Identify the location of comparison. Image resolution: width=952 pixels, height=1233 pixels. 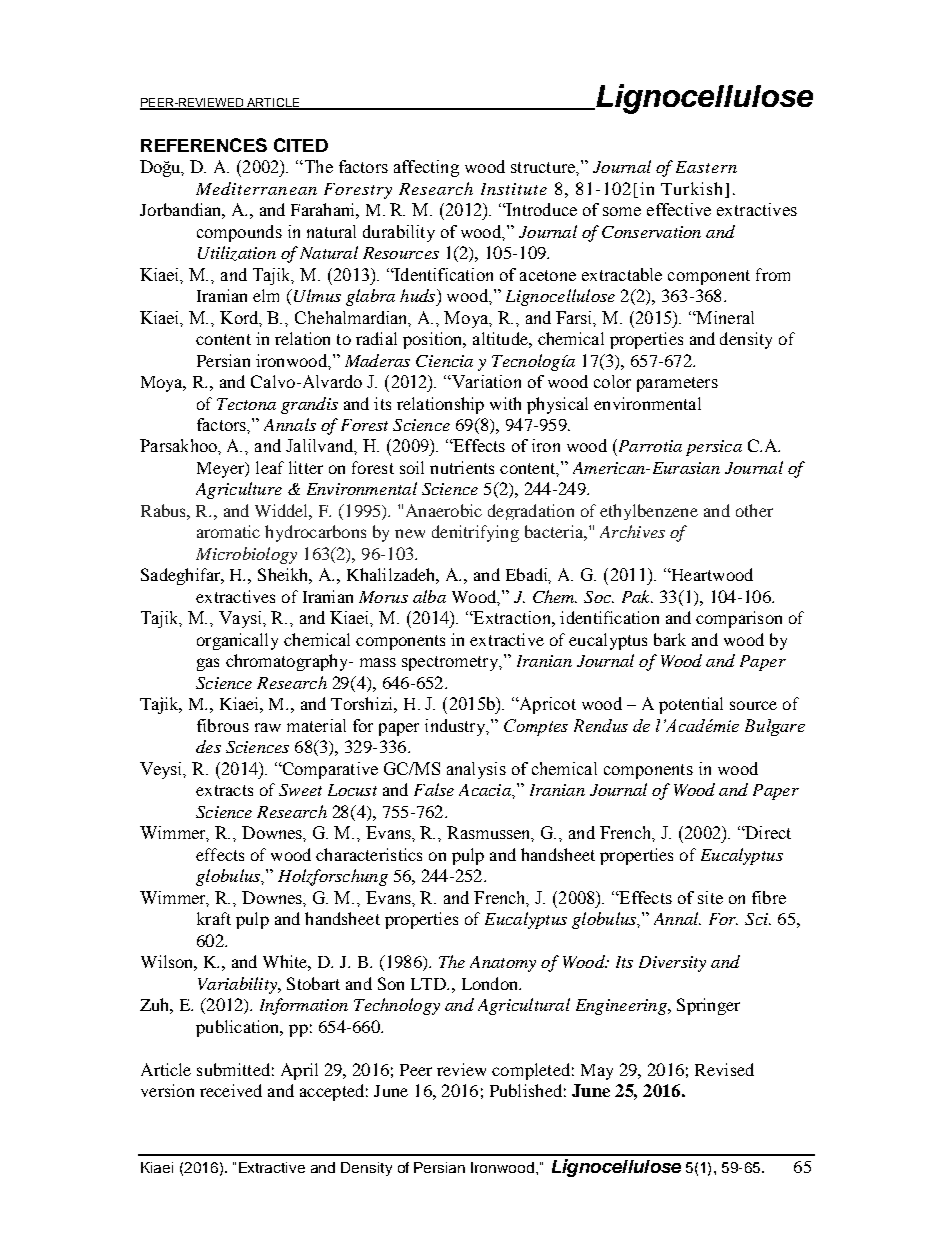
(739, 619).
